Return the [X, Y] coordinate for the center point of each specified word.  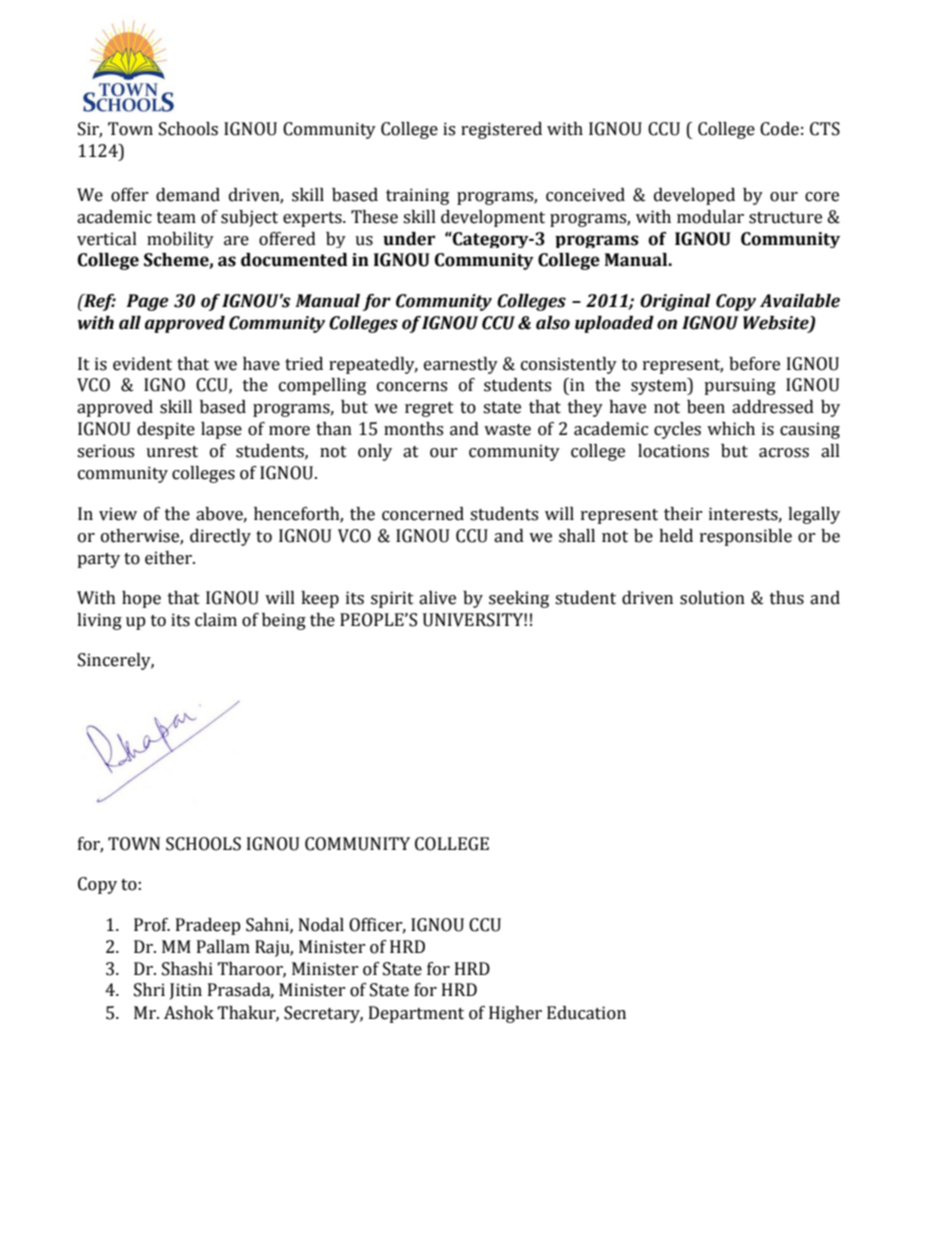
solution [712, 598]
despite [166, 430]
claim [216, 620]
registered [501, 130]
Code [779, 129]
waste [507, 430]
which [731, 429]
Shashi [187, 969]
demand [188, 195]
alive [437, 598]
